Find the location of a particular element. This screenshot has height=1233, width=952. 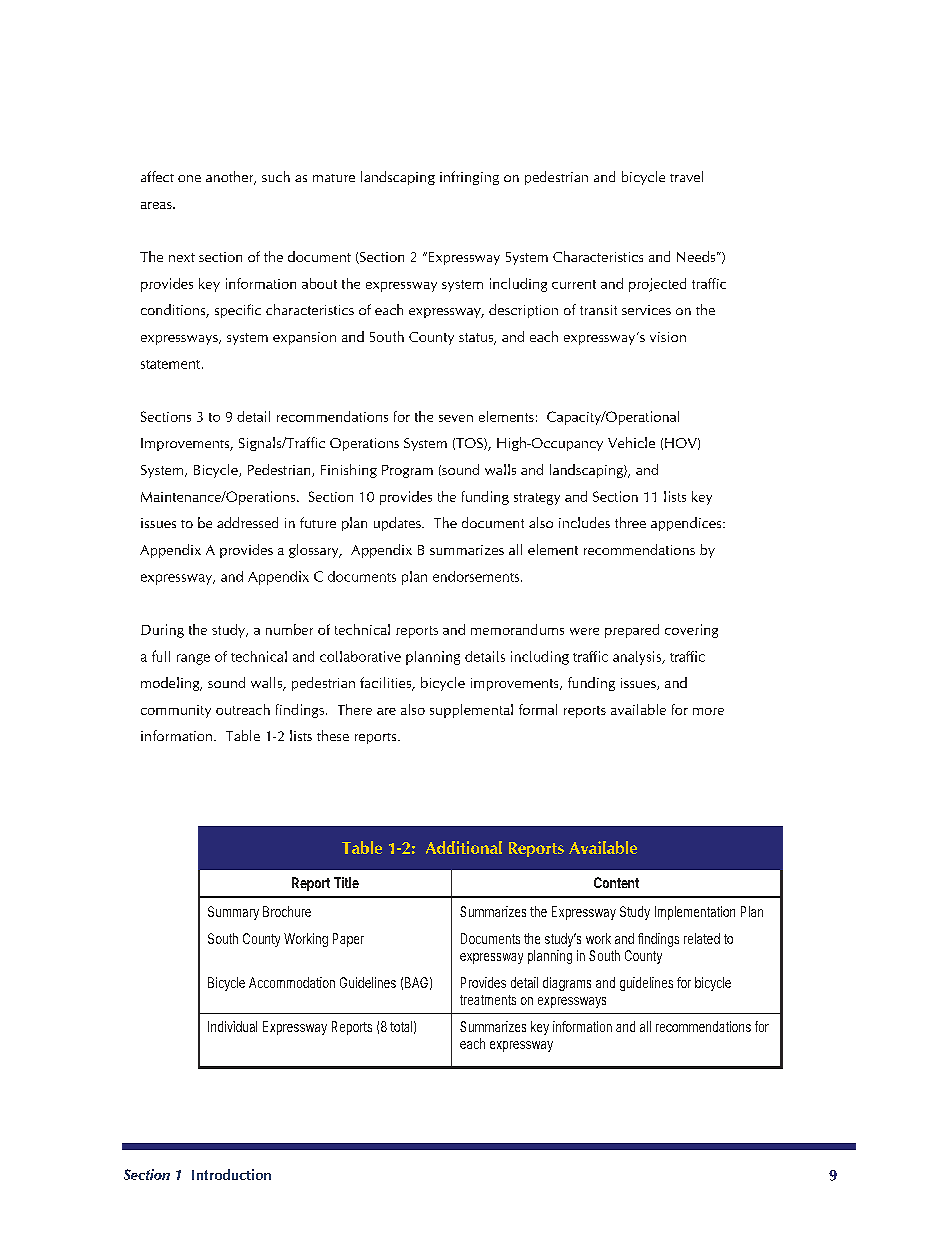

range is located at coordinates (193, 659).
